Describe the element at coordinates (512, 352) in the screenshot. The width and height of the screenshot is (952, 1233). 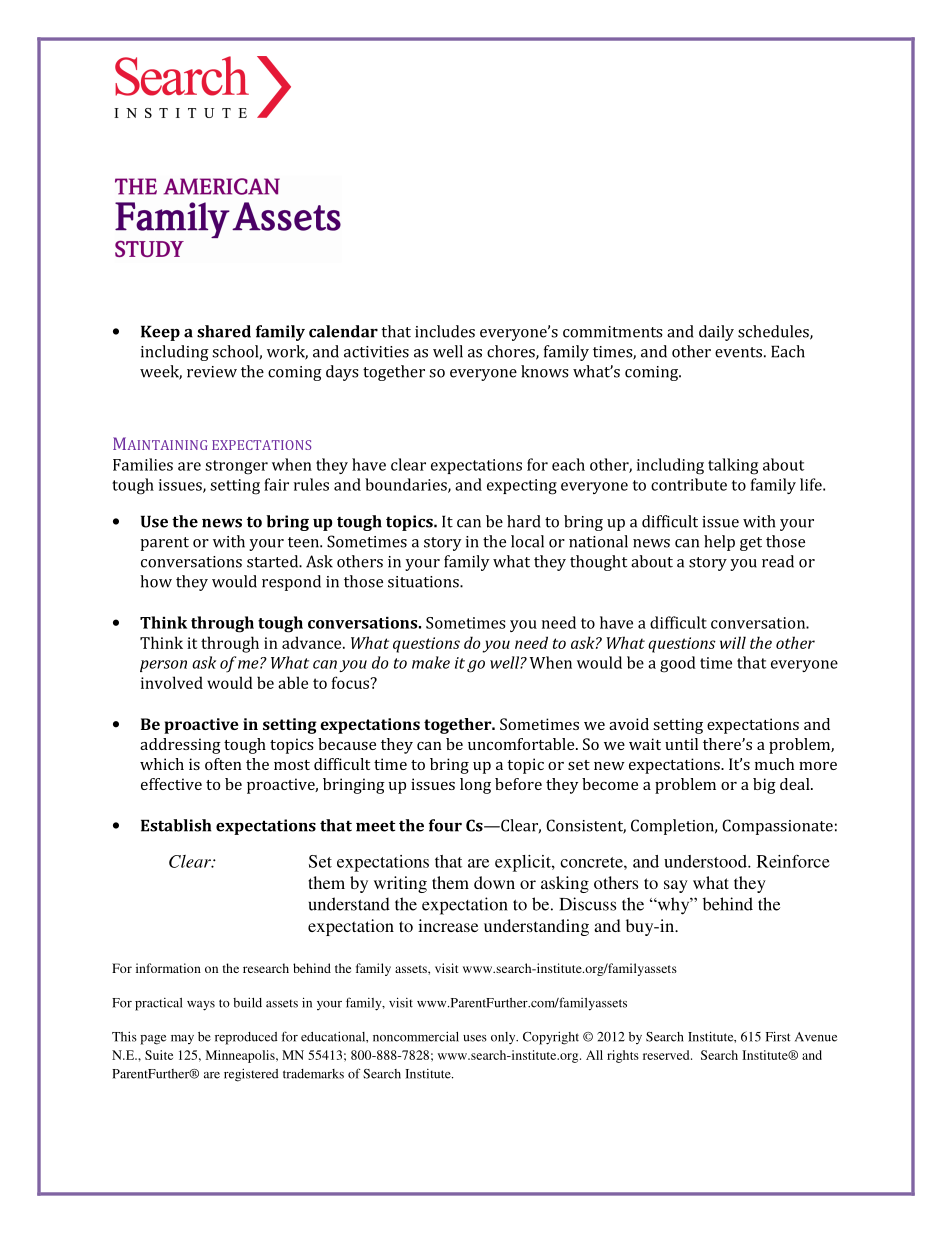
I see `chores` at that location.
